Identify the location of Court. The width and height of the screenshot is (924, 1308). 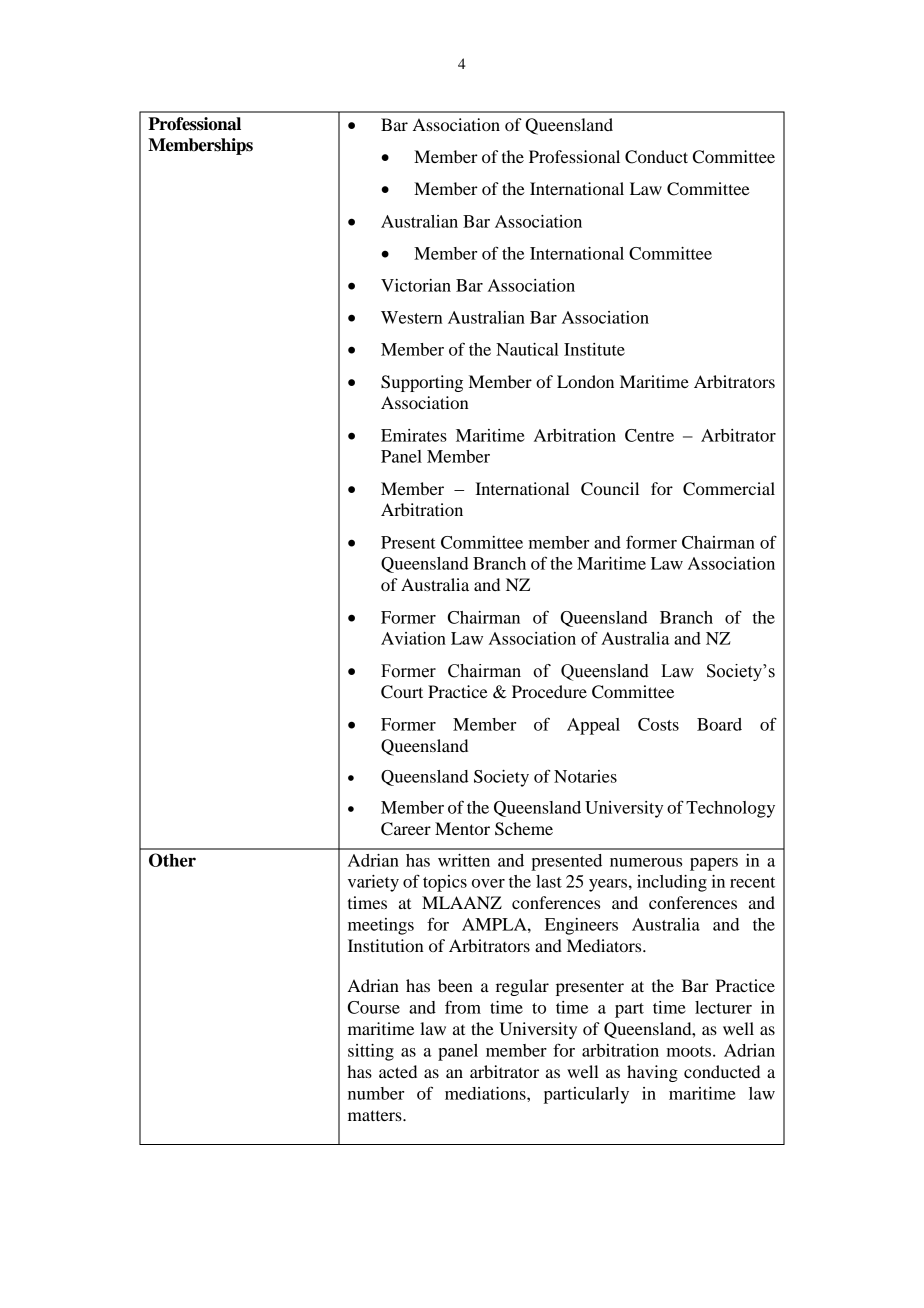
(402, 692).
